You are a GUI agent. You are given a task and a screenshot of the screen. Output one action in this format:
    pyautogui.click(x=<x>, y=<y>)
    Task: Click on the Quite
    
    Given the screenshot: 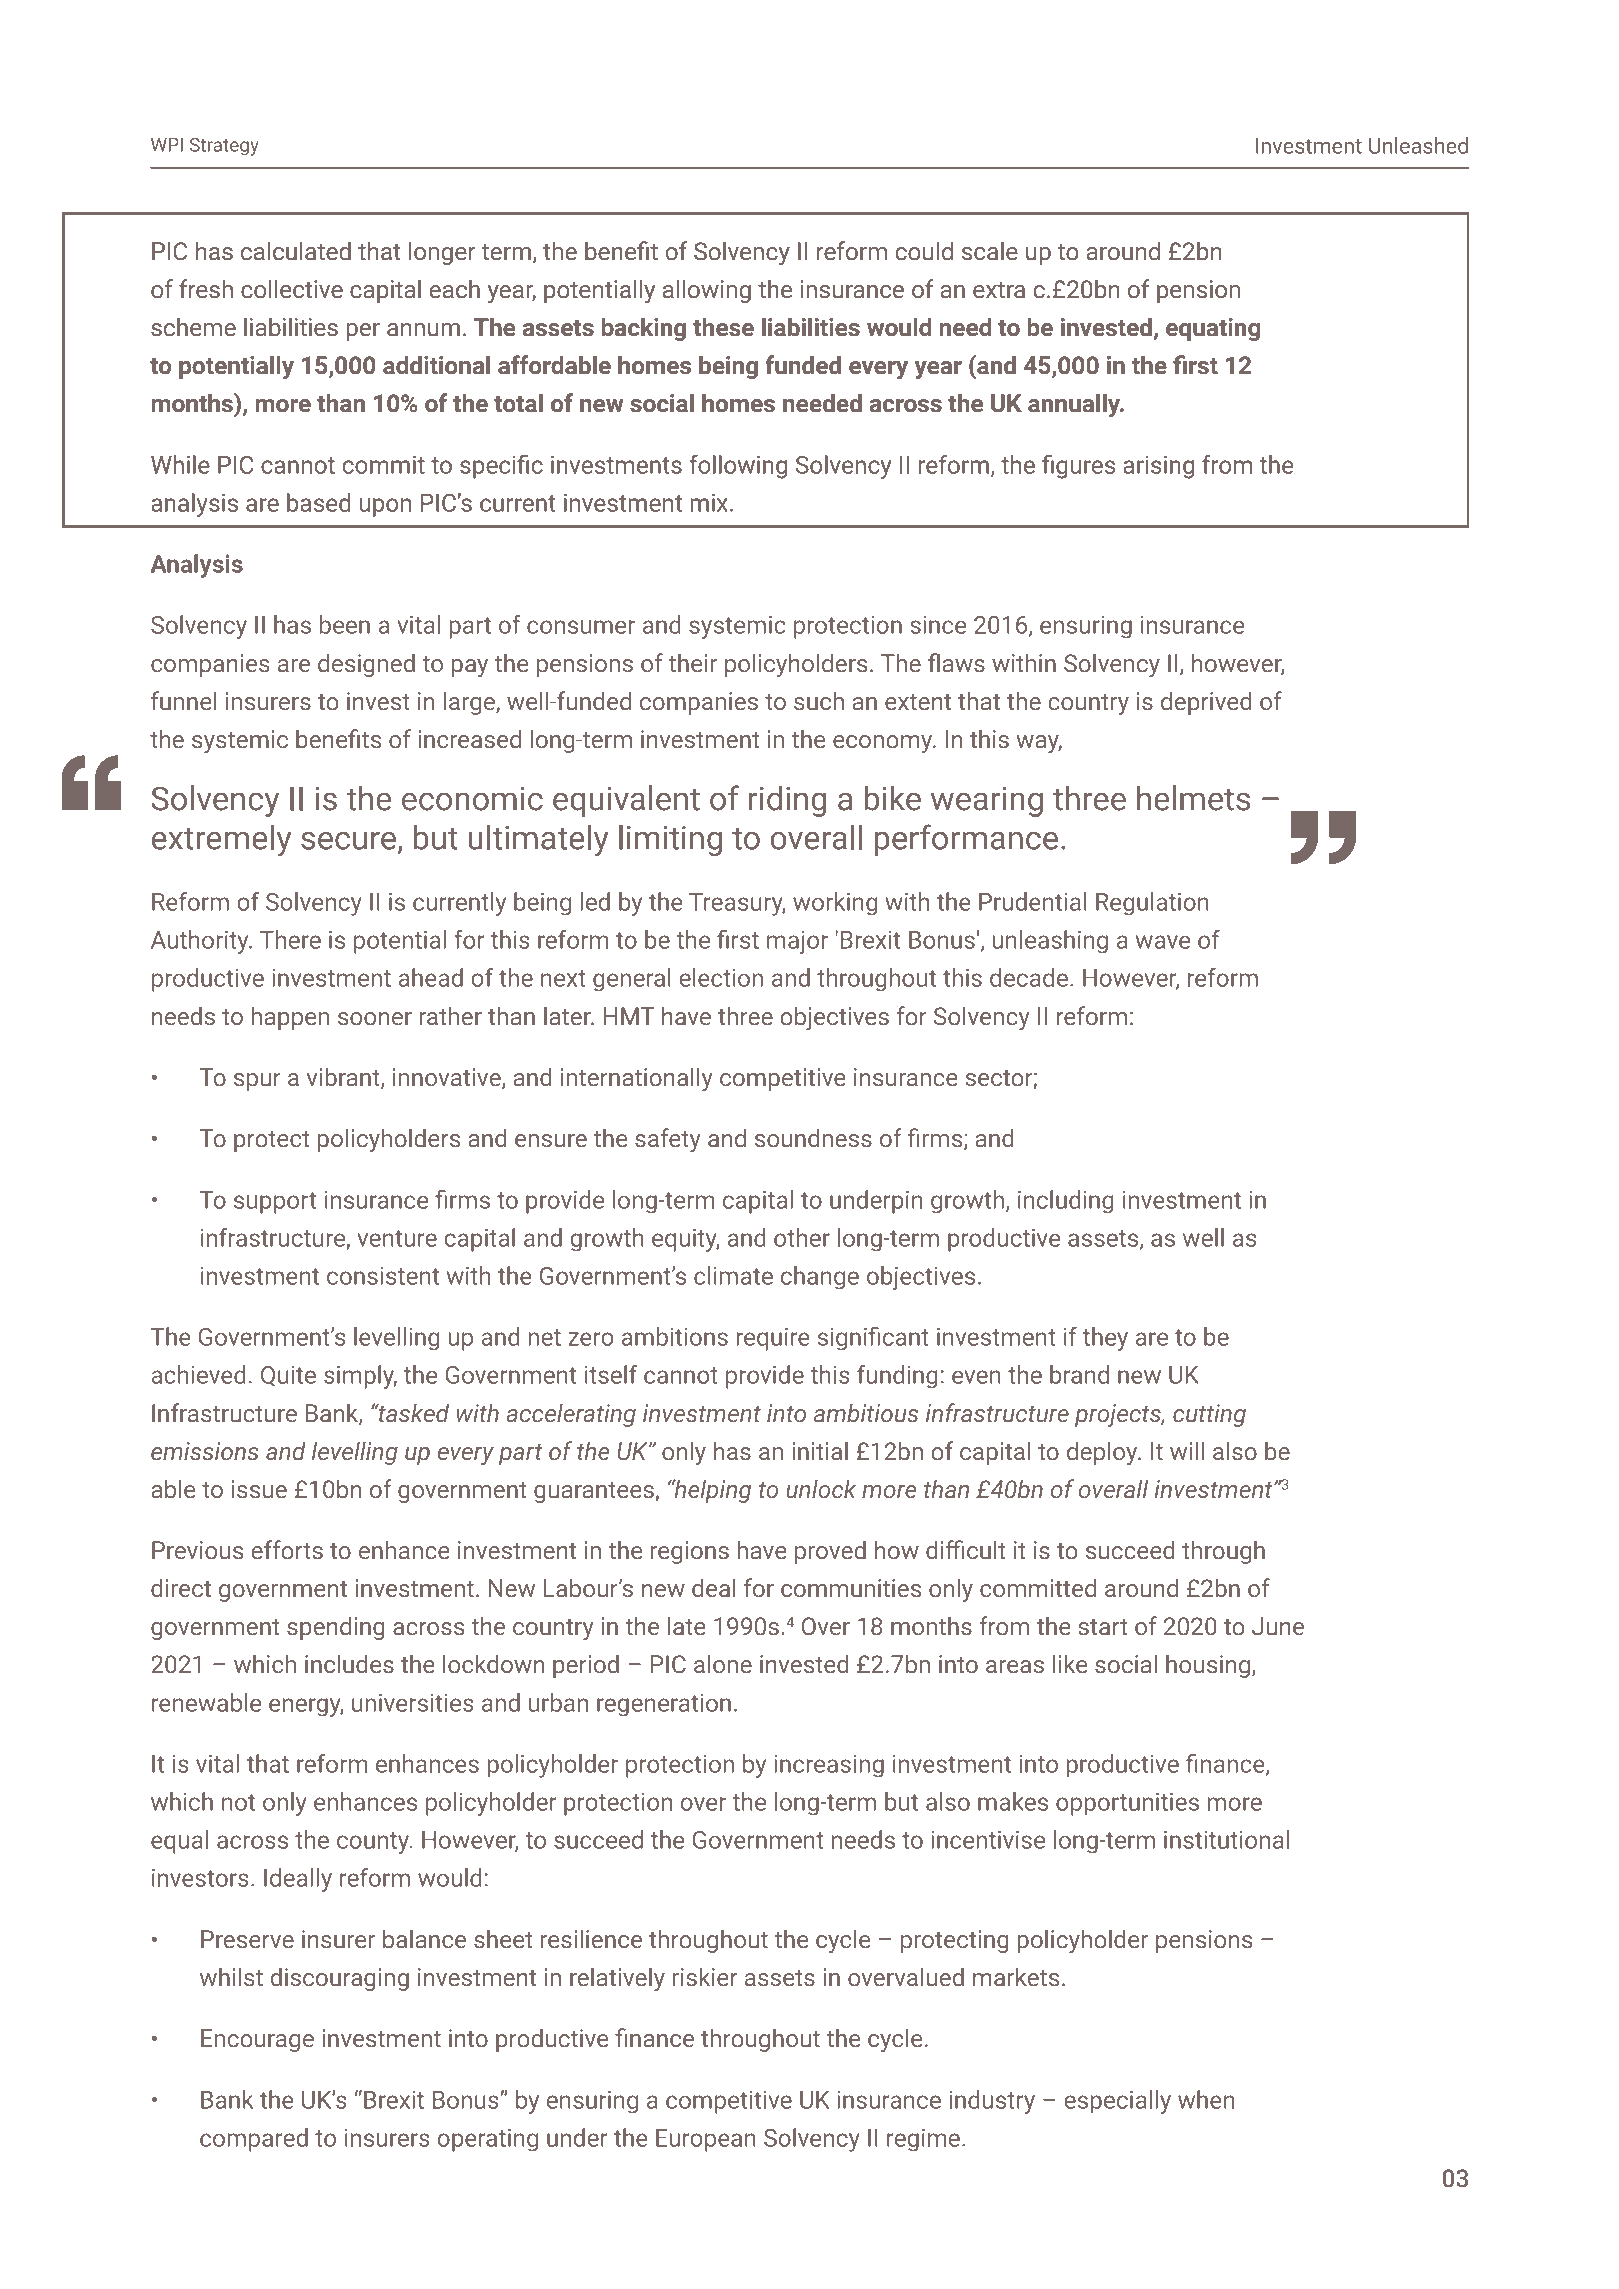 What is the action you would take?
    pyautogui.click(x=288, y=1376)
